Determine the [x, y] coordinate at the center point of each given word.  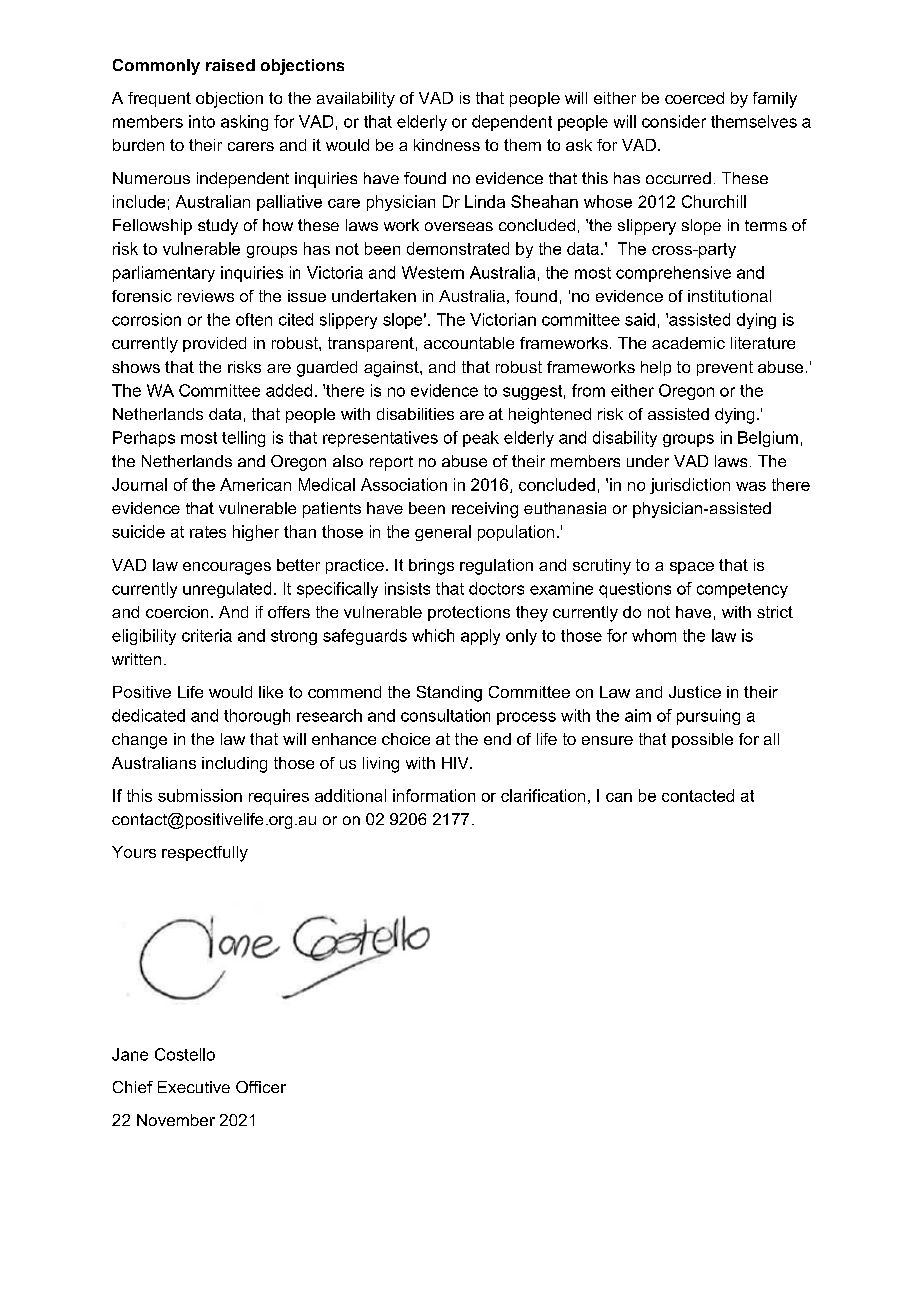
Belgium [768, 439]
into [202, 121]
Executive [194, 1087]
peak [481, 439]
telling [243, 439]
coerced [694, 98]
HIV [456, 763]
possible [702, 740]
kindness [447, 145]
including [234, 765]
